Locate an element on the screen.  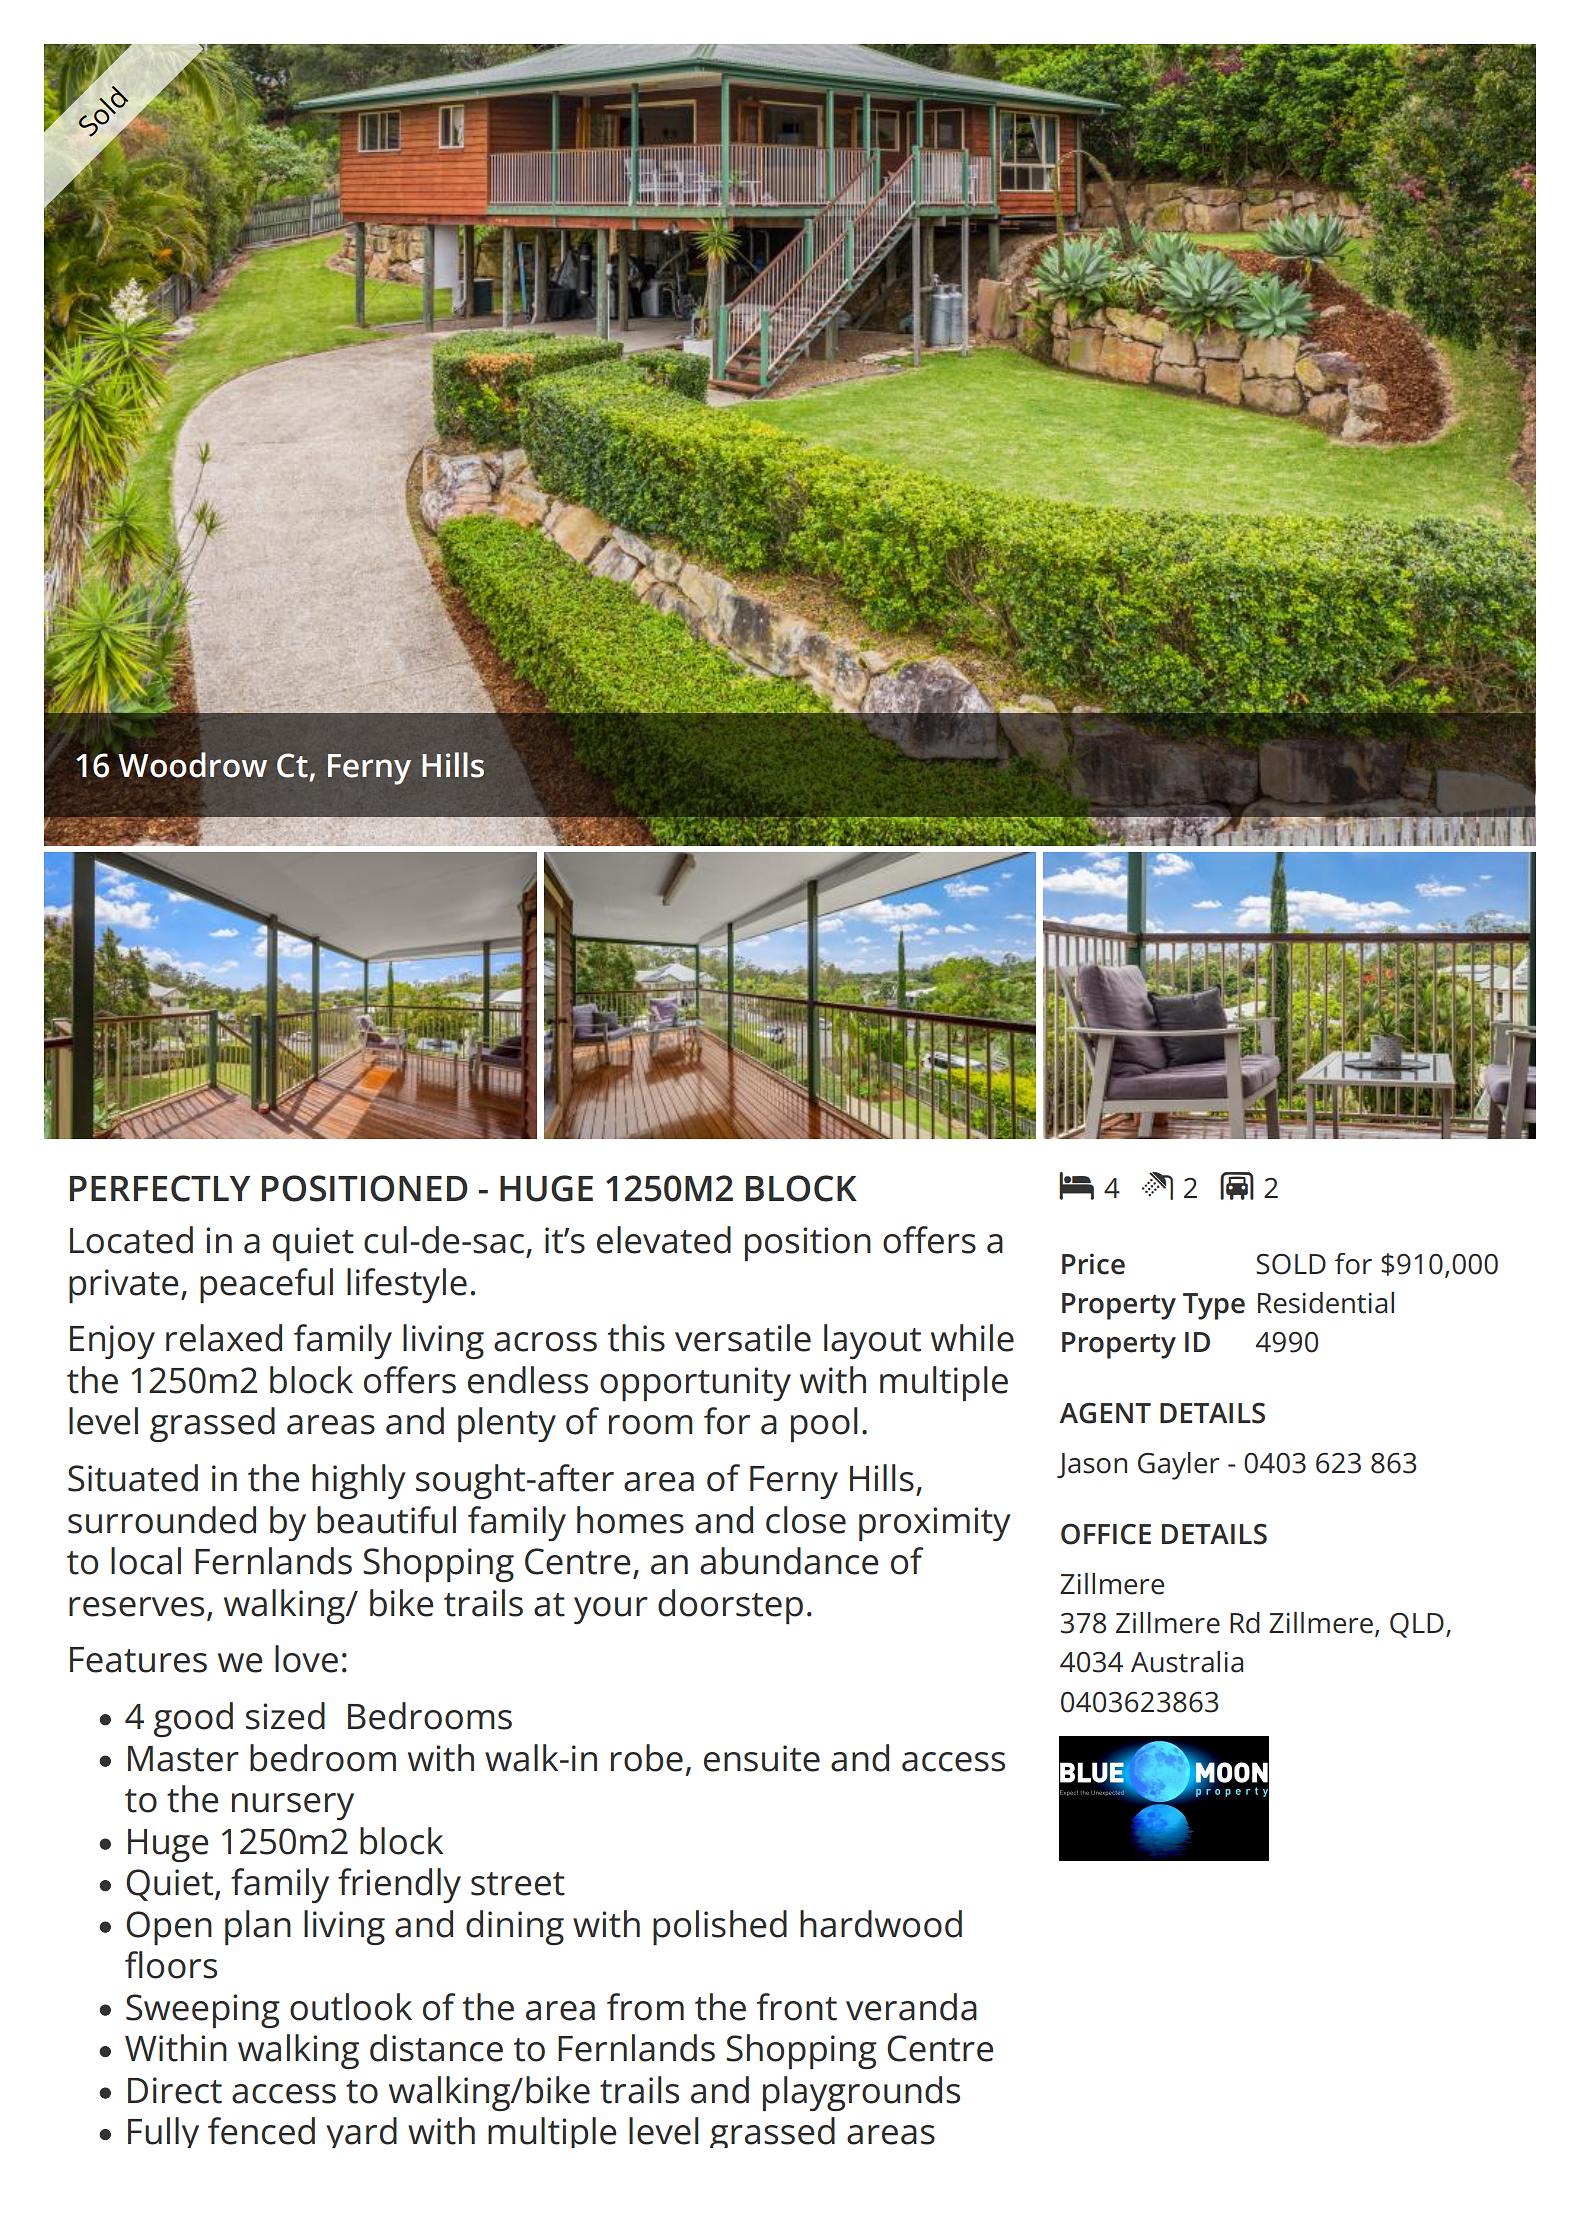
doorstep is located at coordinates (730, 1606).
